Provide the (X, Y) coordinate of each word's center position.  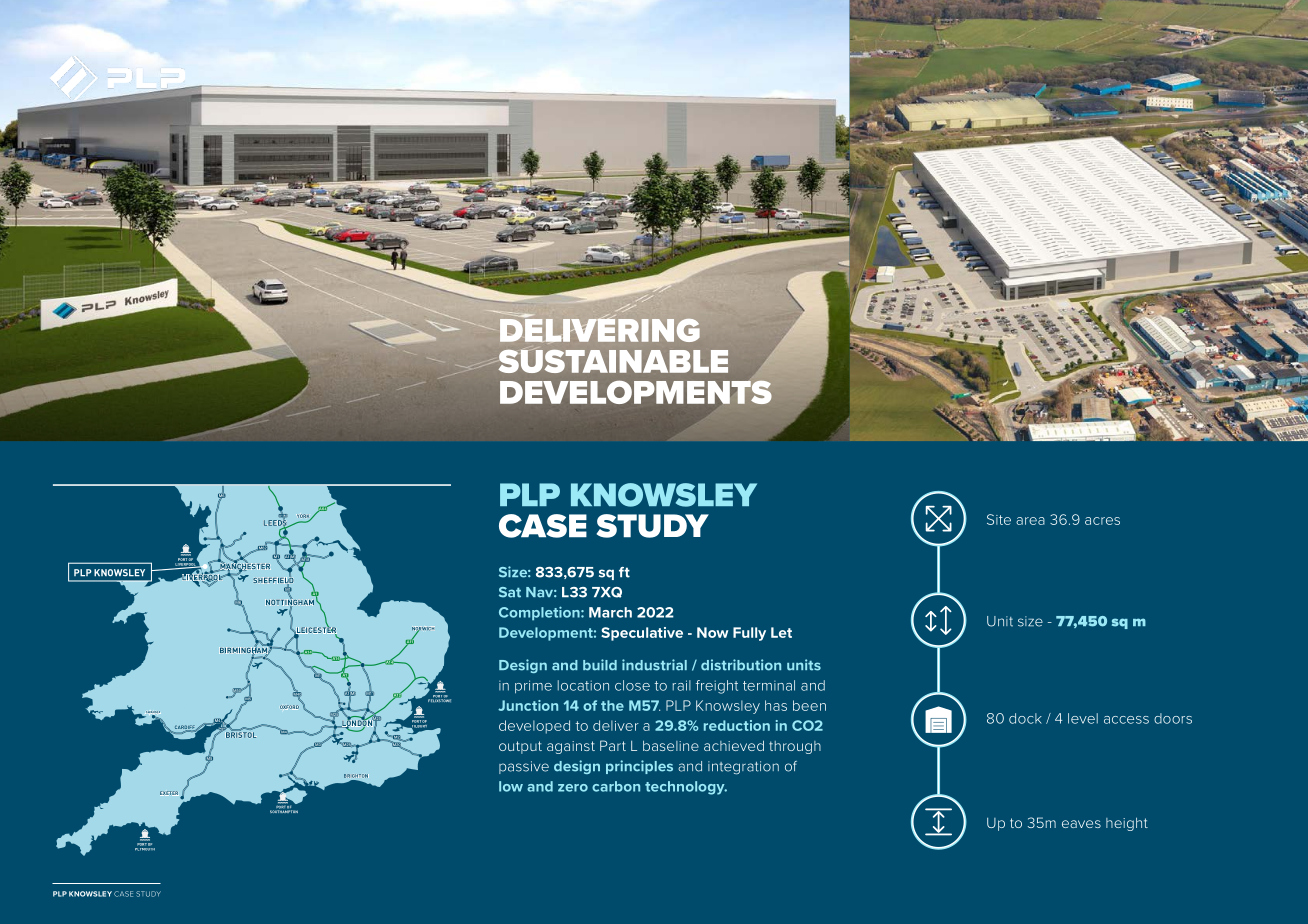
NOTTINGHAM (290, 602)
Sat (510, 592)
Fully (749, 634)
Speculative (642, 634)
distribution (741, 665)
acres (1102, 521)
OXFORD (289, 707)
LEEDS (276, 523)
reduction (737, 725)
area (1030, 521)
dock (1025, 718)
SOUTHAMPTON (284, 810)
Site (999, 519)
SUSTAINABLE (613, 360)
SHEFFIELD (273, 580)
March (610, 612)
